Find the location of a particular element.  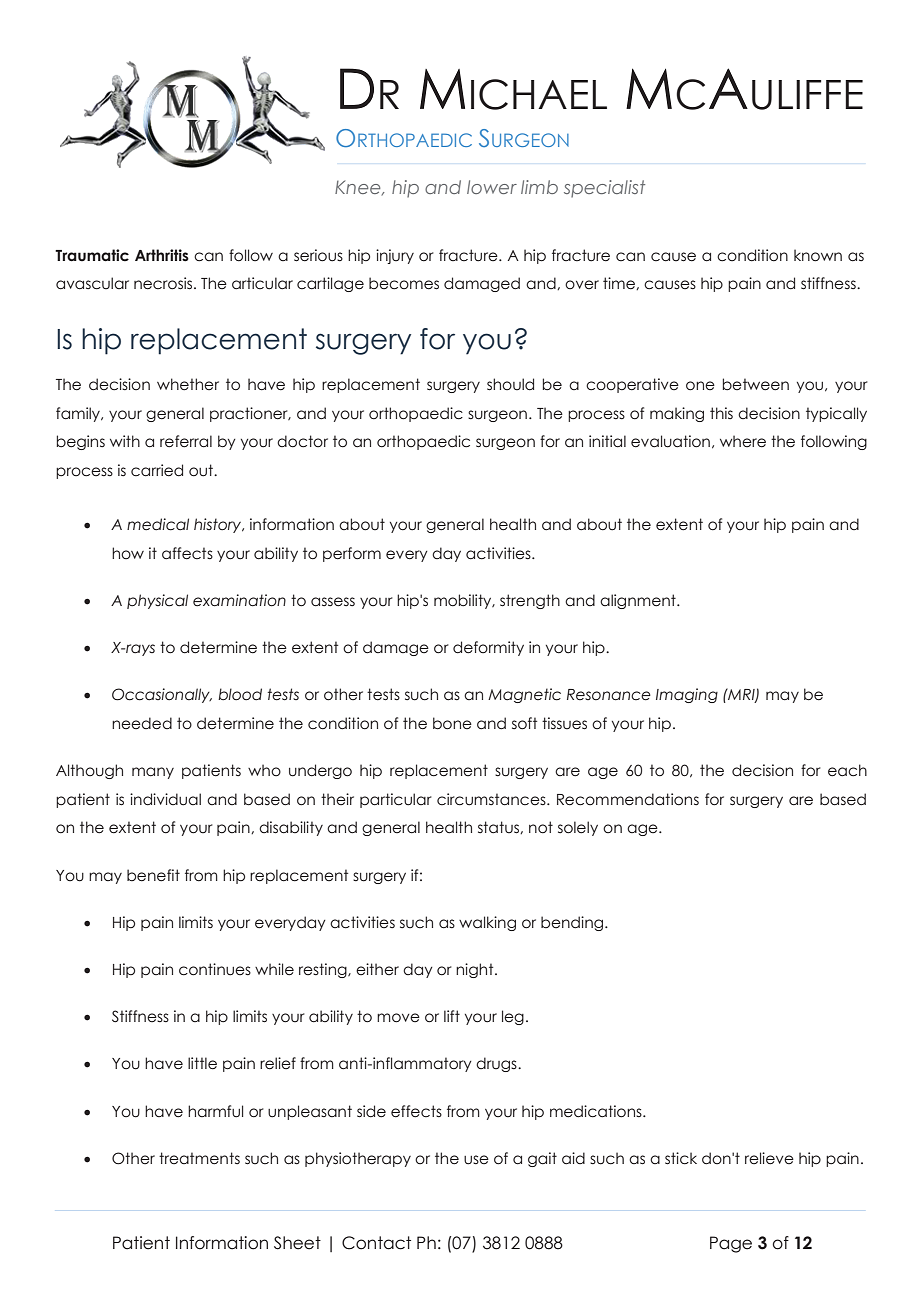

night is located at coordinates (476, 970).
